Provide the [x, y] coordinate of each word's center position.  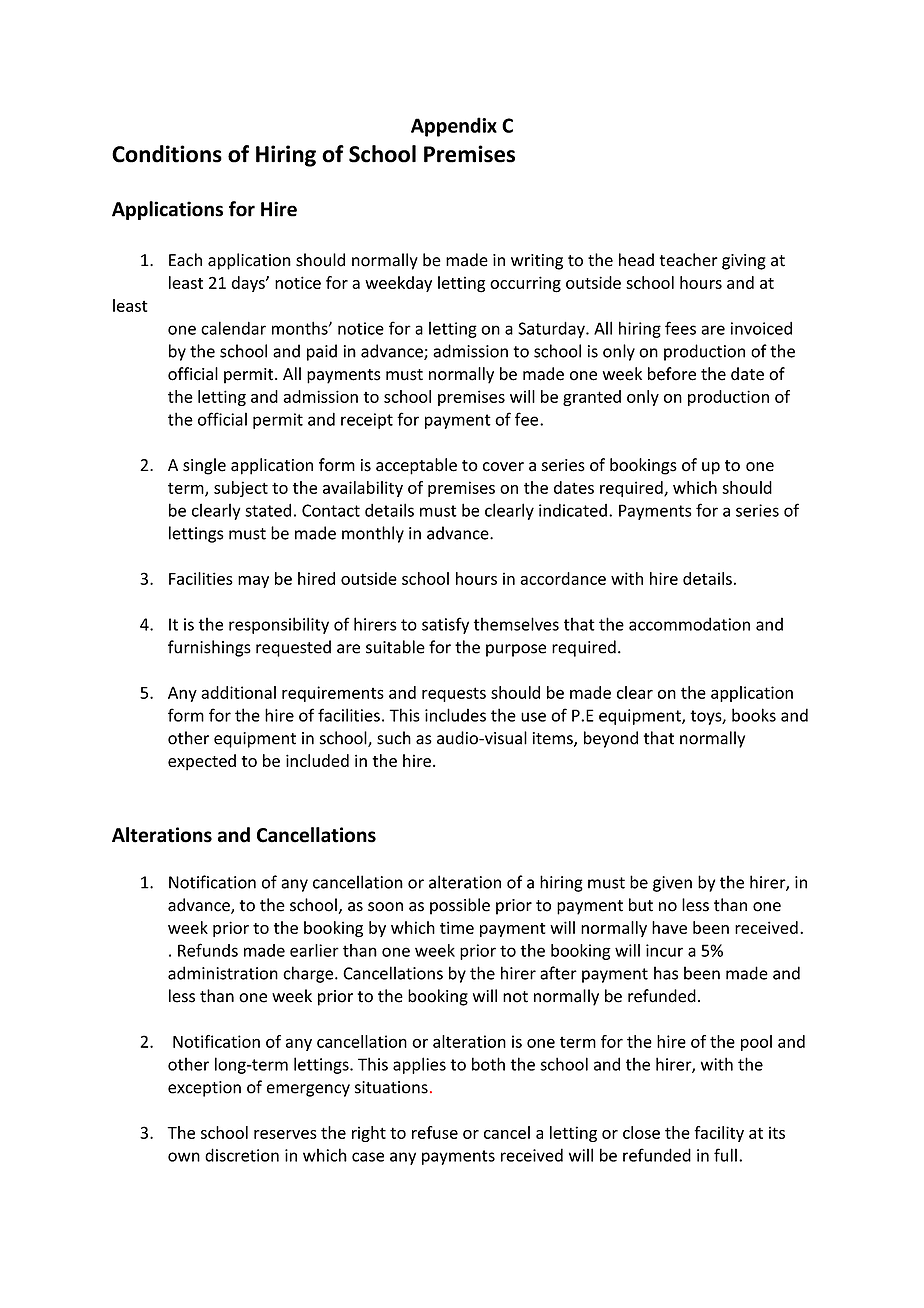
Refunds [208, 950]
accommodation [689, 624]
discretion [242, 1155]
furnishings [209, 648]
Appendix [454, 127]
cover [503, 467]
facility [719, 1134]
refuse [435, 1132]
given [672, 884]
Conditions [167, 154]
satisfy [445, 625]
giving [744, 262]
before [672, 374]
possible [460, 906]
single [204, 466]
